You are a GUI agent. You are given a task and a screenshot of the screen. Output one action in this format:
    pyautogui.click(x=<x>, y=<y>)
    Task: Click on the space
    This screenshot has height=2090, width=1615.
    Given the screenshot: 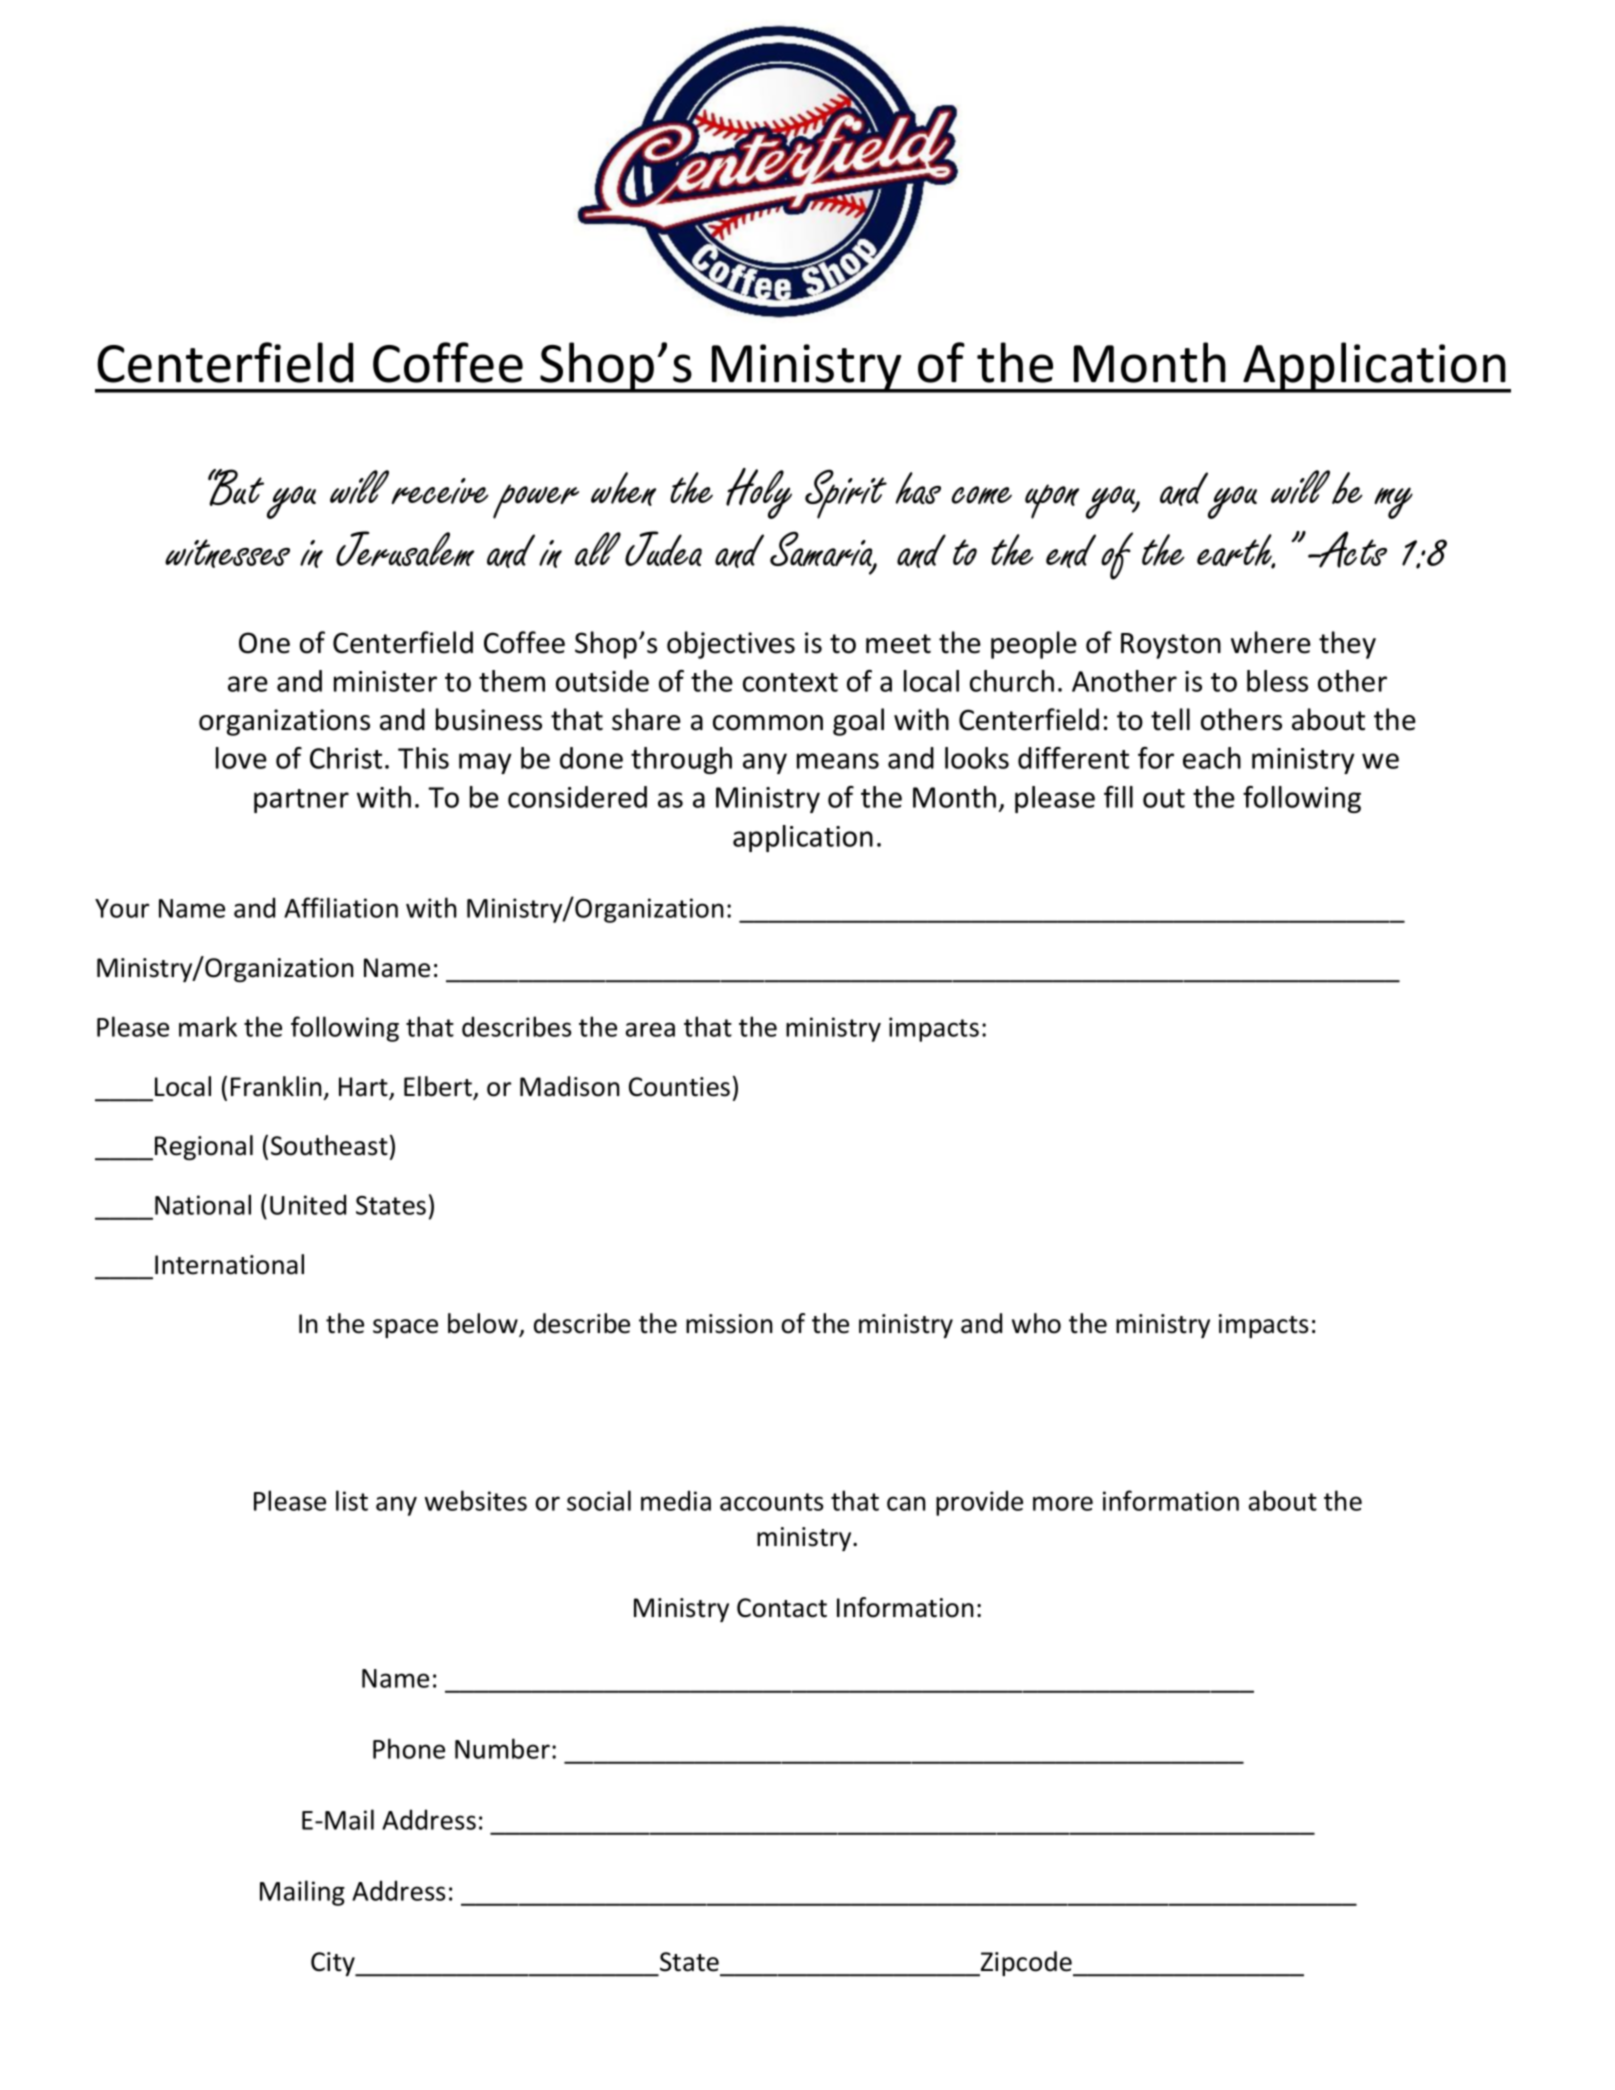 What is the action you would take?
    pyautogui.click(x=405, y=1328)
